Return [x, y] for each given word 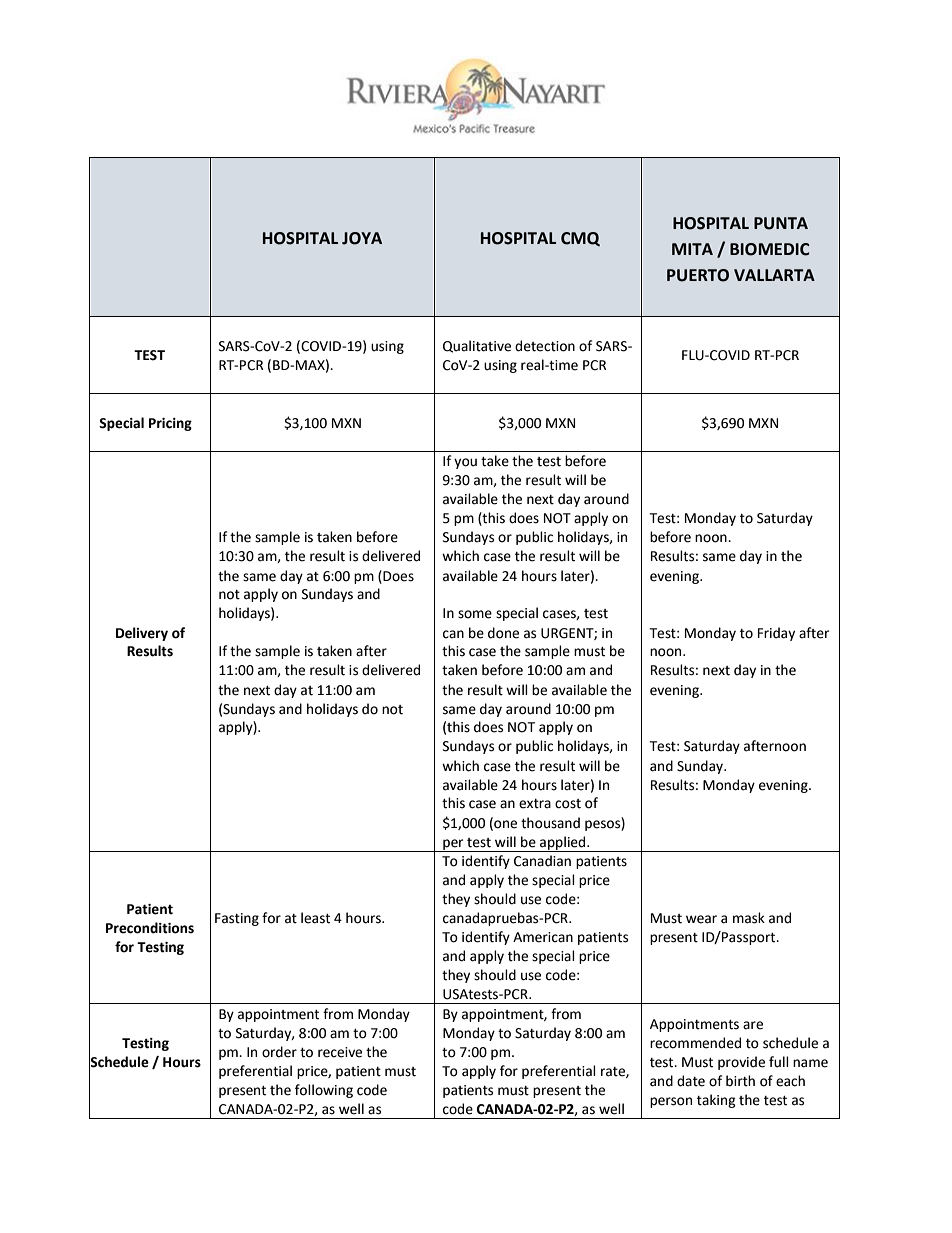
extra [535, 804]
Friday [776, 634]
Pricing [170, 424]
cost [568, 804]
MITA [692, 249]
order [279, 1052]
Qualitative [477, 346]
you [465, 463]
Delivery [142, 634]
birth [740, 1081]
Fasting [237, 919]
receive [340, 1052]
